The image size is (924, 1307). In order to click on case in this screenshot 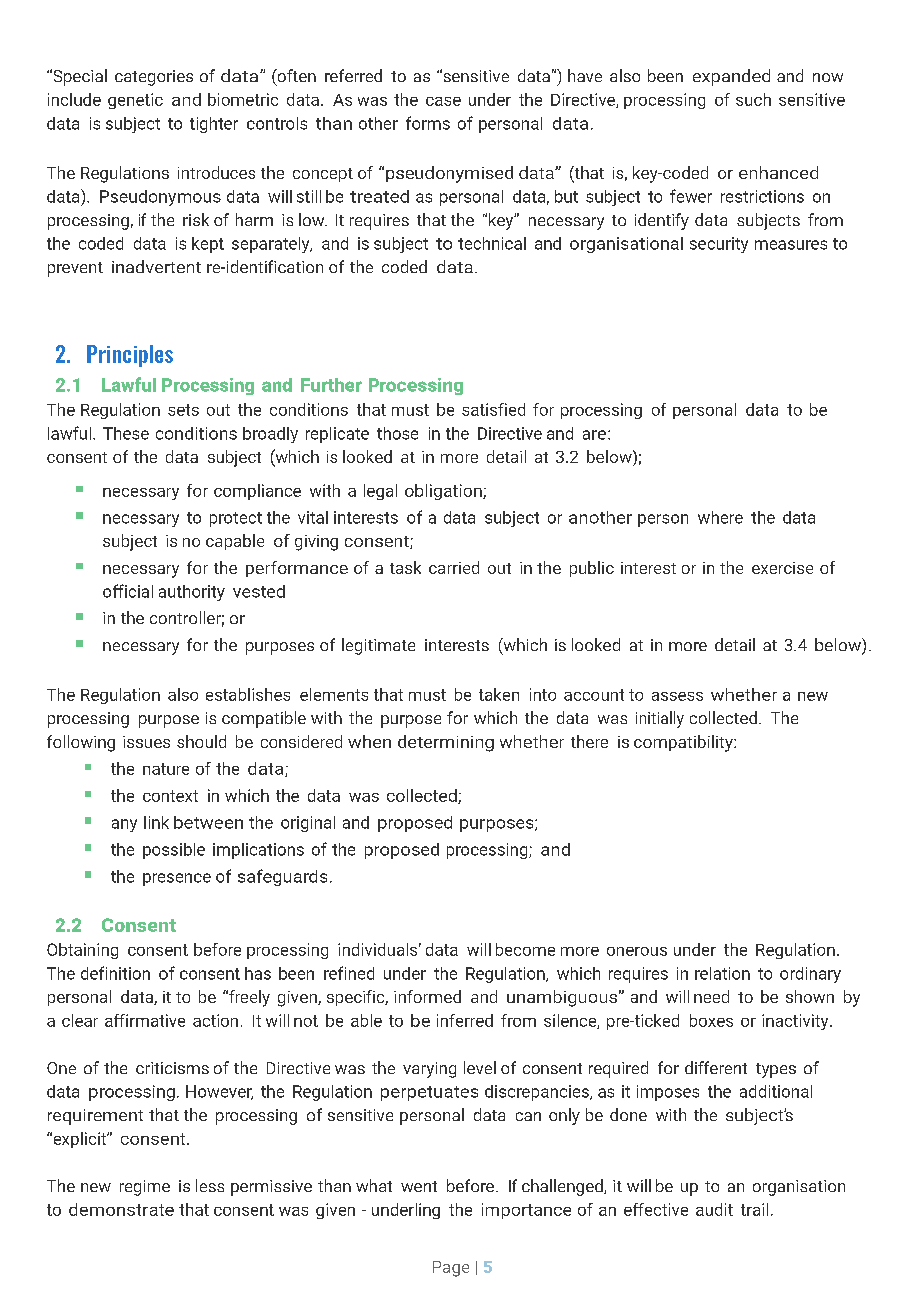, I will do `click(443, 101)`.
